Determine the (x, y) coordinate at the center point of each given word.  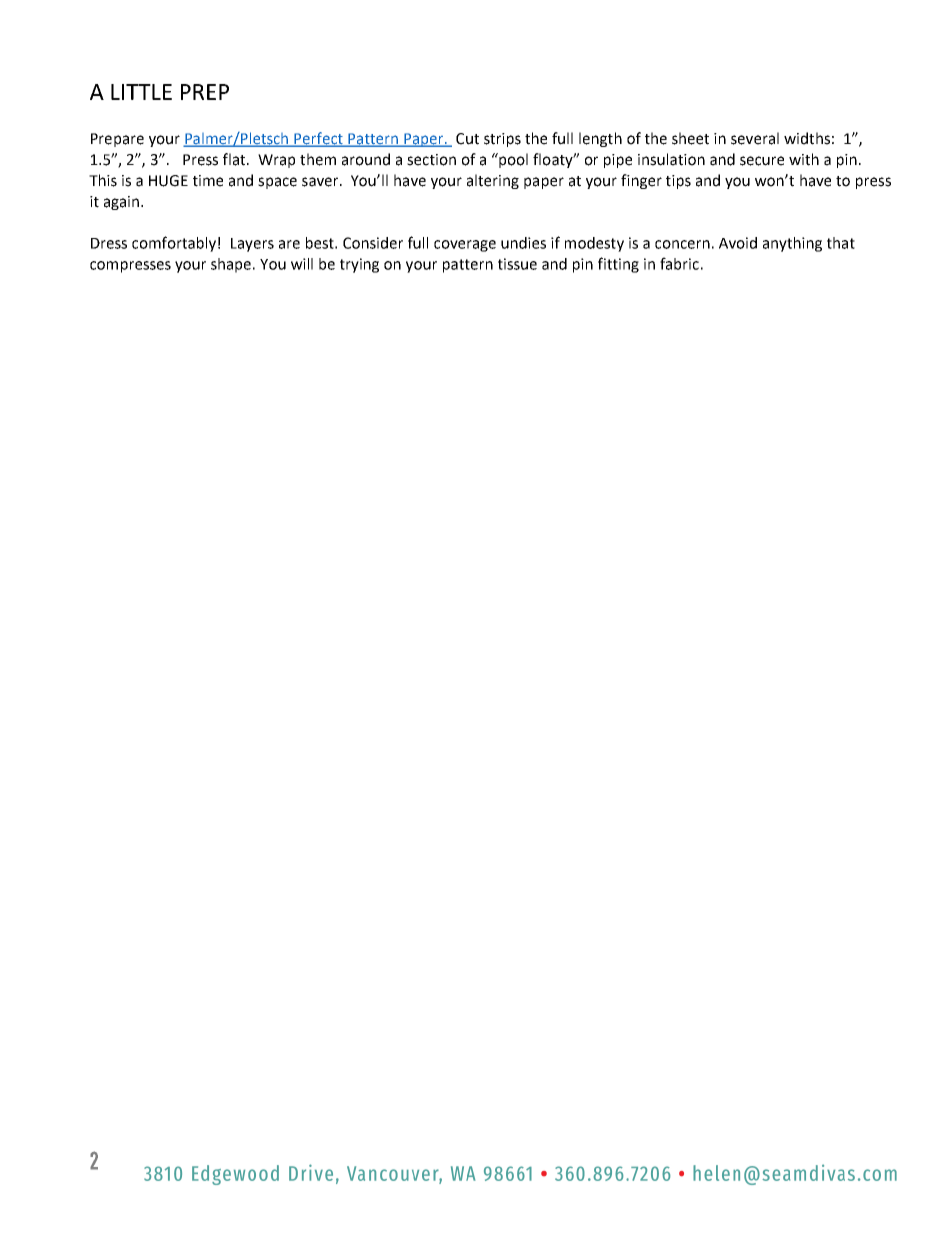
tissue (517, 264)
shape (232, 265)
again (123, 203)
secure (762, 161)
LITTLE (141, 92)
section (431, 160)
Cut (467, 139)
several (755, 138)
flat (235, 159)
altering (493, 181)
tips (678, 182)
